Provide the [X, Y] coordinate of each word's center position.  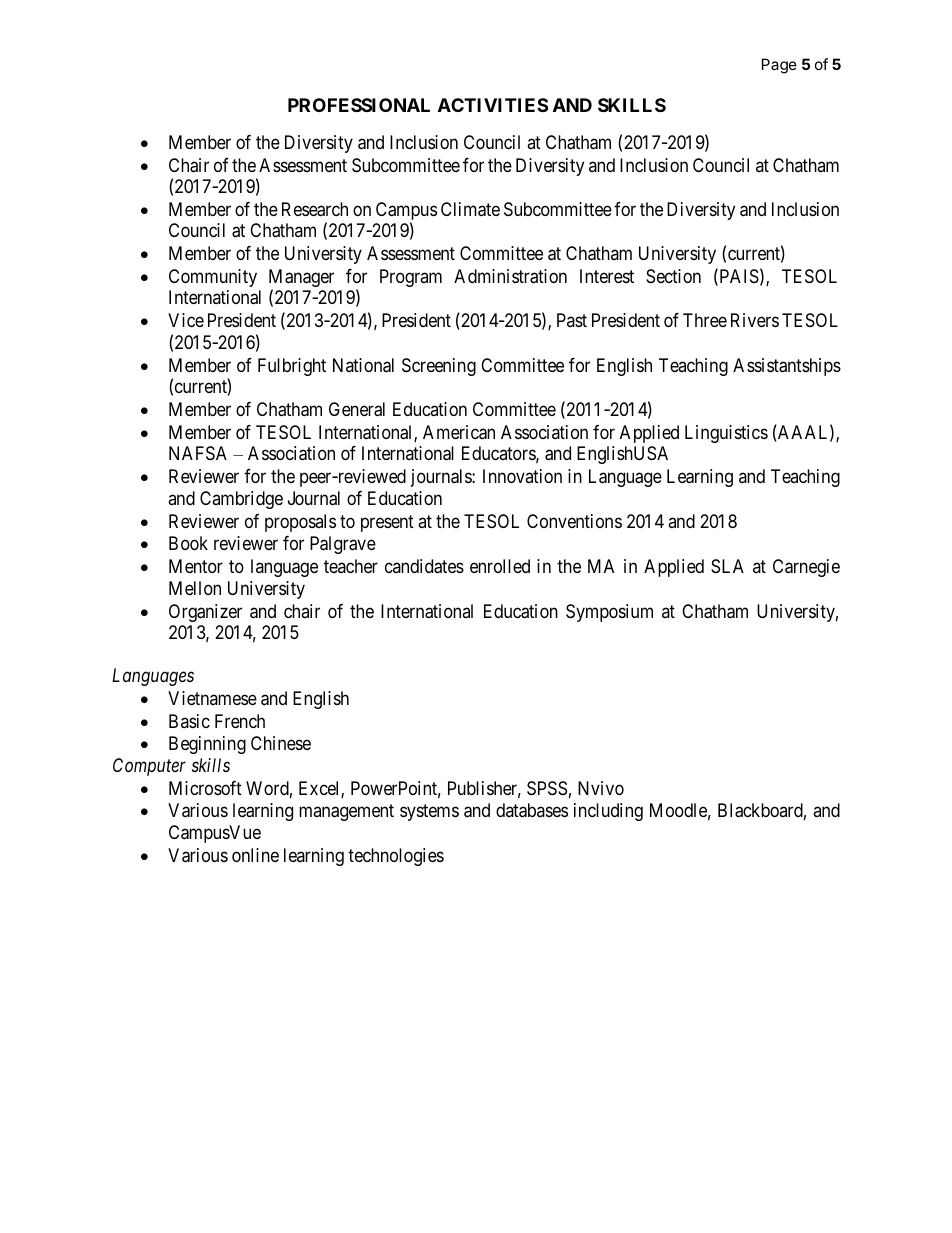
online [255, 855]
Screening [439, 367]
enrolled [500, 566]
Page [779, 66]
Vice [186, 320]
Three [705, 320]
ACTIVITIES [493, 105]
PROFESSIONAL [359, 105]
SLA [727, 566]
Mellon [195, 588]
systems [429, 813]
